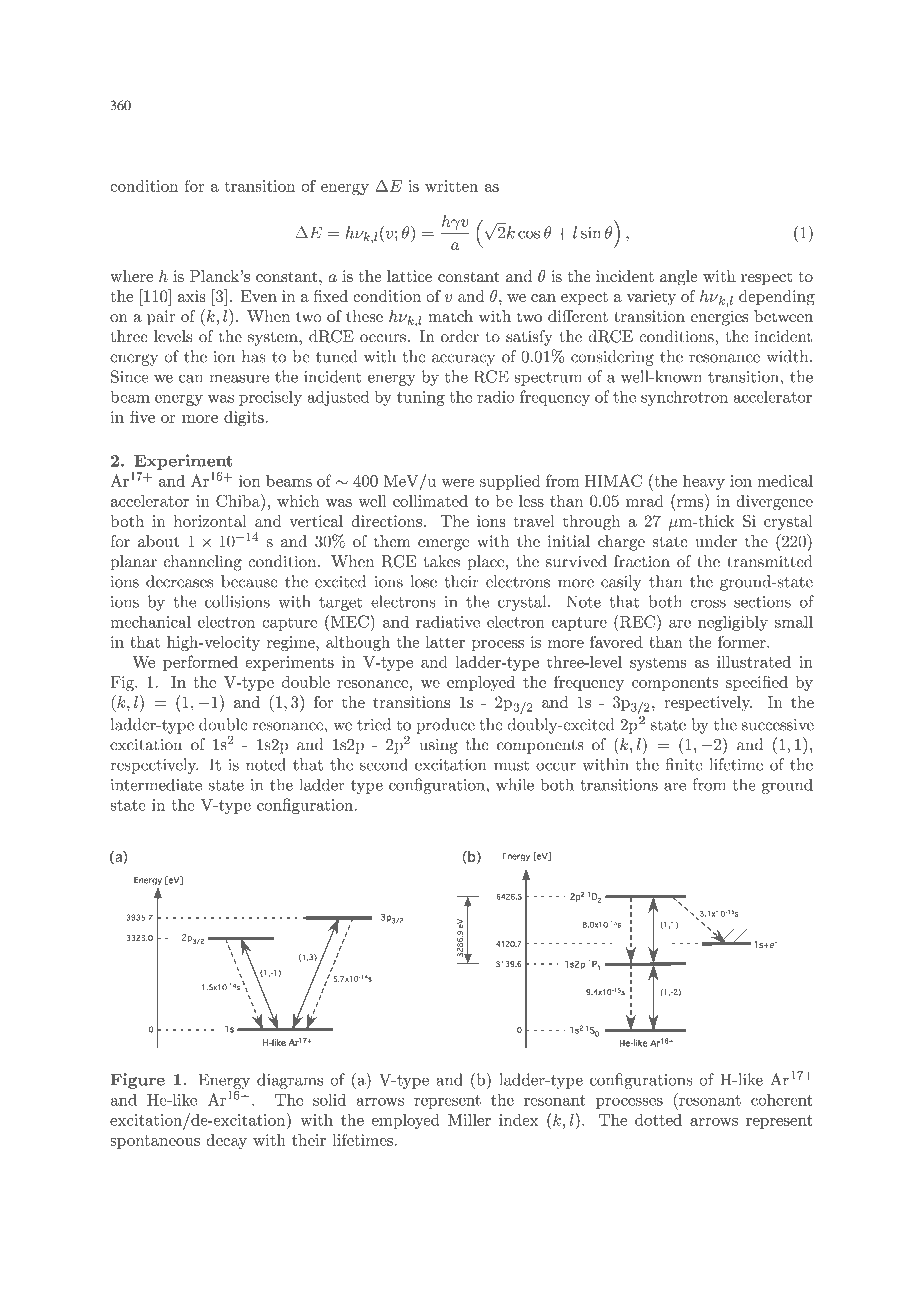  Describe the element at coordinates (704, 482) in the screenshot. I see `heavy` at that location.
